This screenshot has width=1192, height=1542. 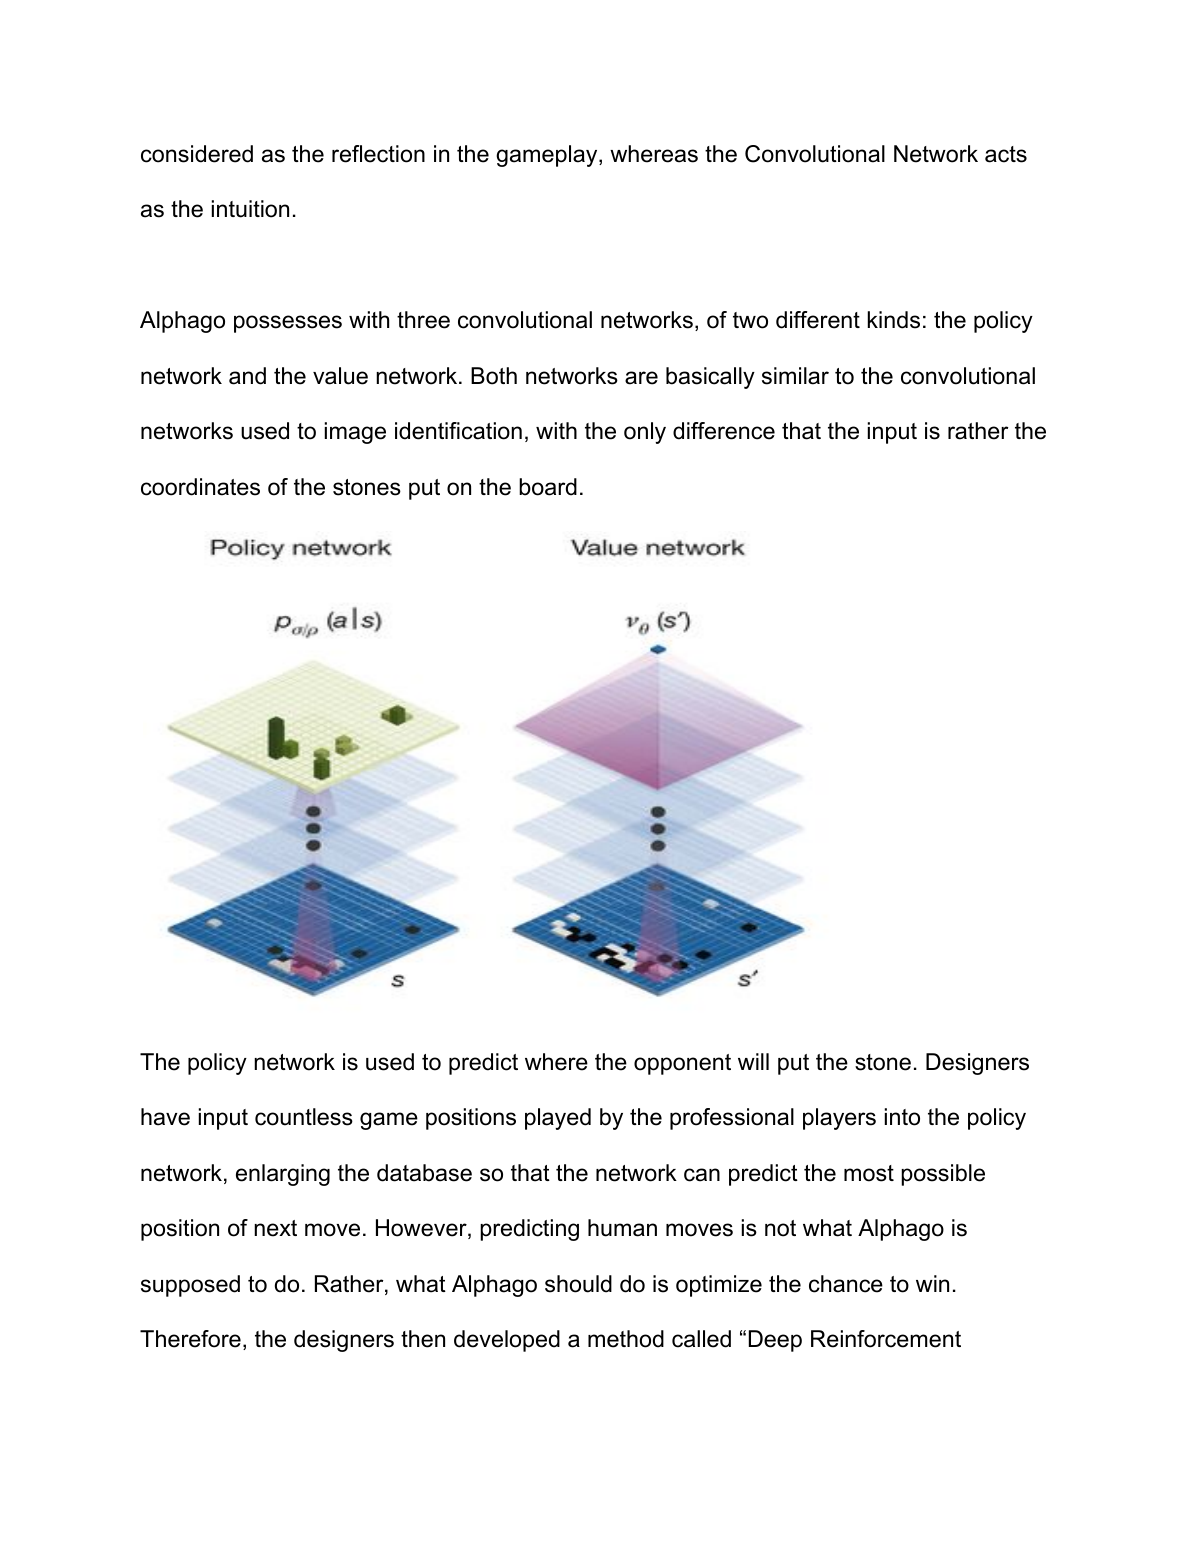 What do you see at coordinates (1006, 154) in the screenshot?
I see `acts` at bounding box center [1006, 154].
